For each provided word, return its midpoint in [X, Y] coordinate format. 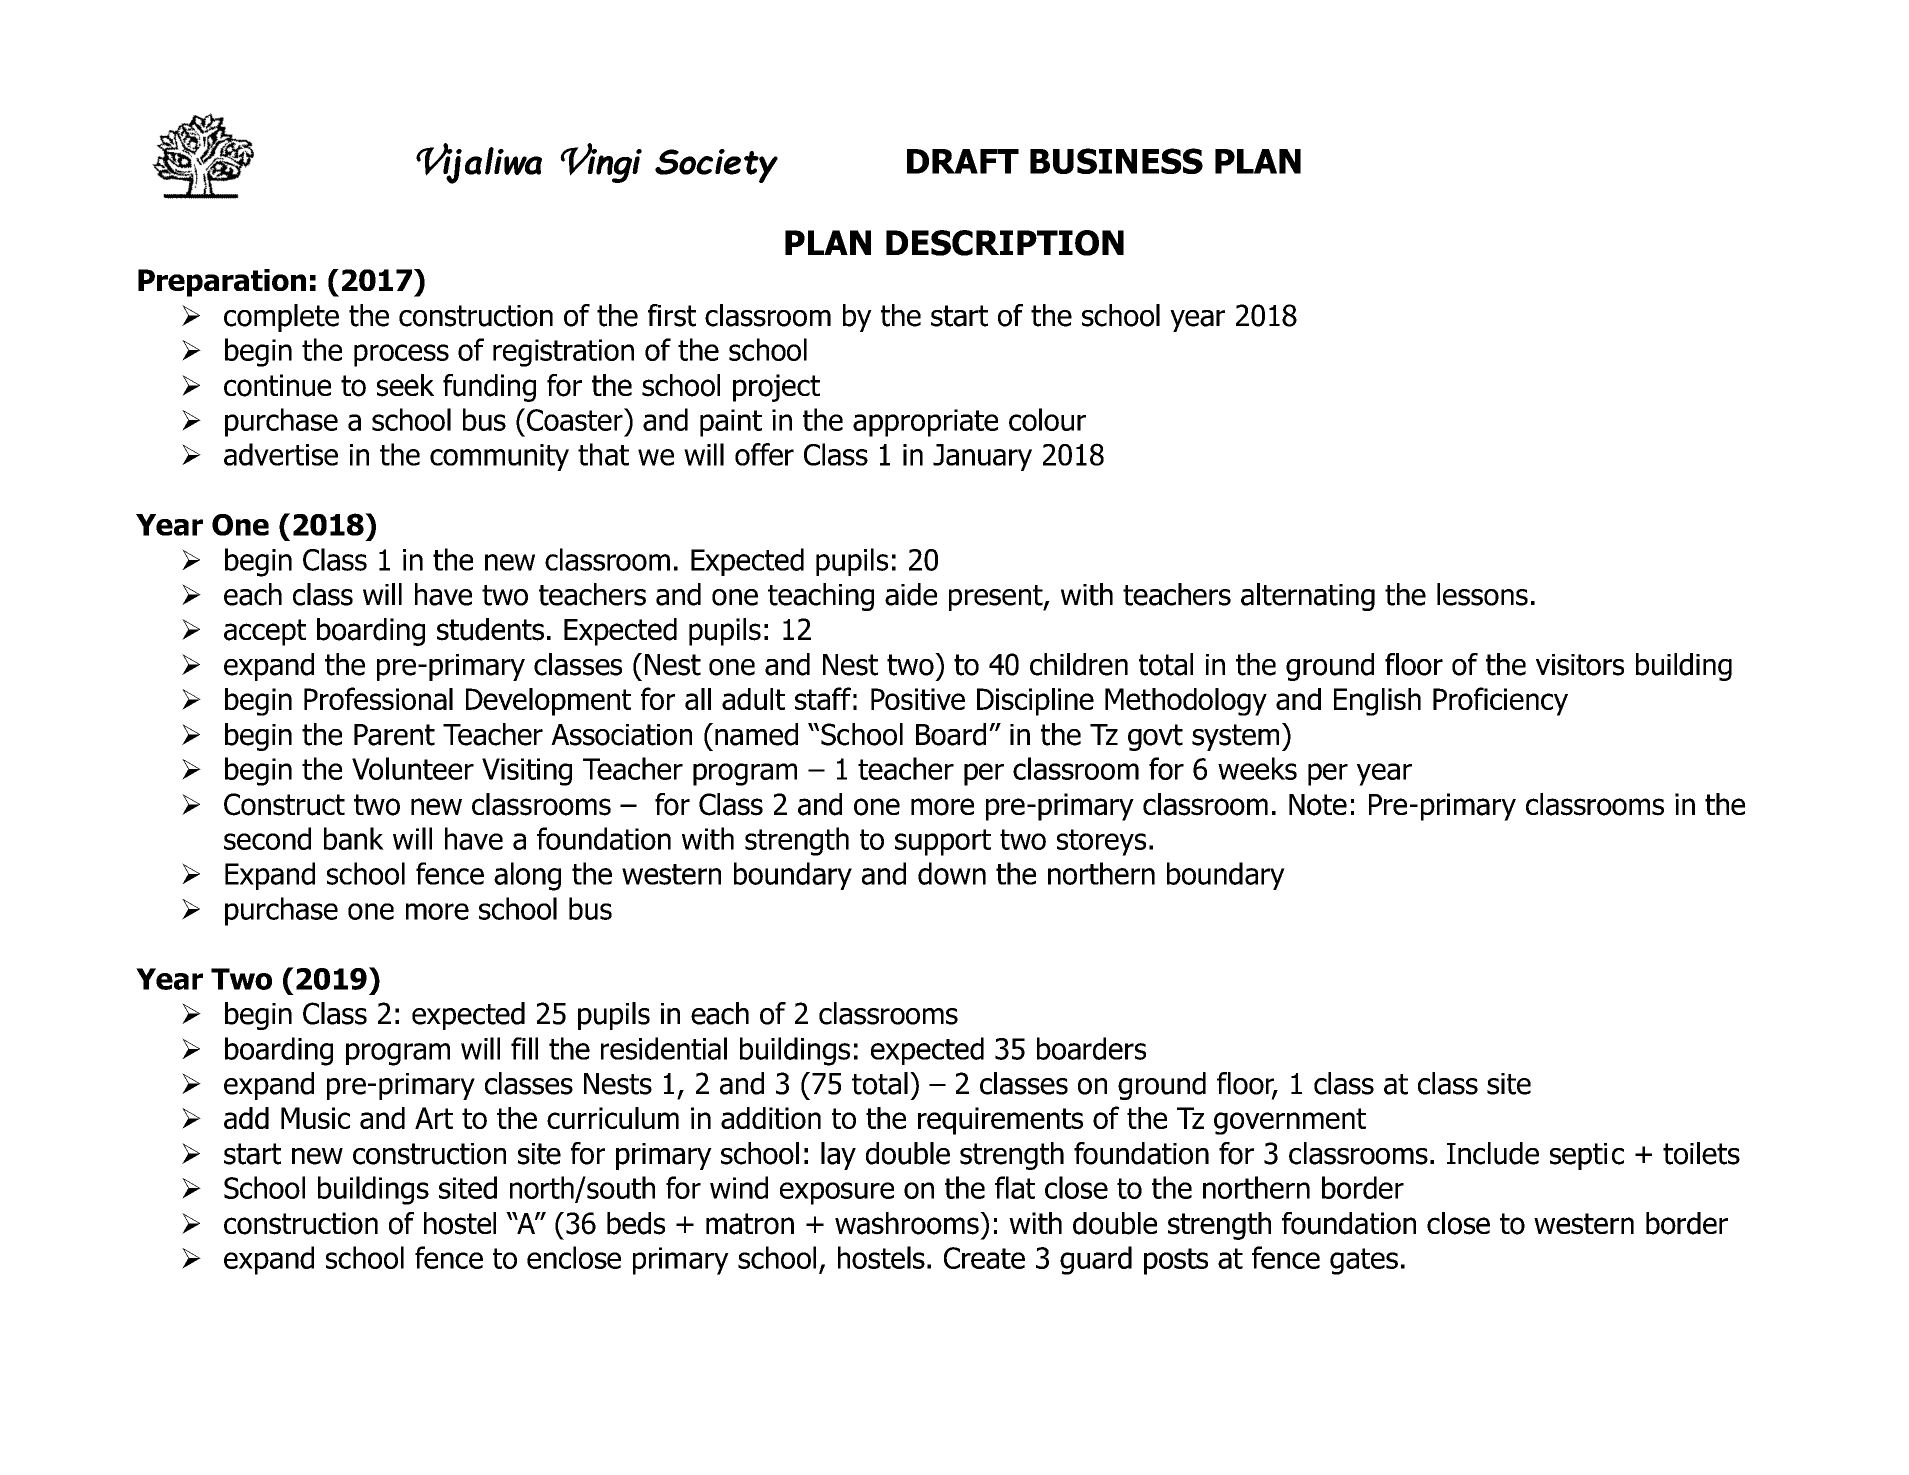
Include [1493, 1153]
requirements [1000, 1121]
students [490, 629]
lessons [1482, 594]
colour [1047, 419]
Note [1318, 805]
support [943, 842]
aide [911, 594]
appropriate [925, 423]
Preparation [222, 283]
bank [354, 838]
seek [405, 385]
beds [636, 1223]
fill [524, 1048]
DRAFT [963, 161]
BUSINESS [1116, 161]
